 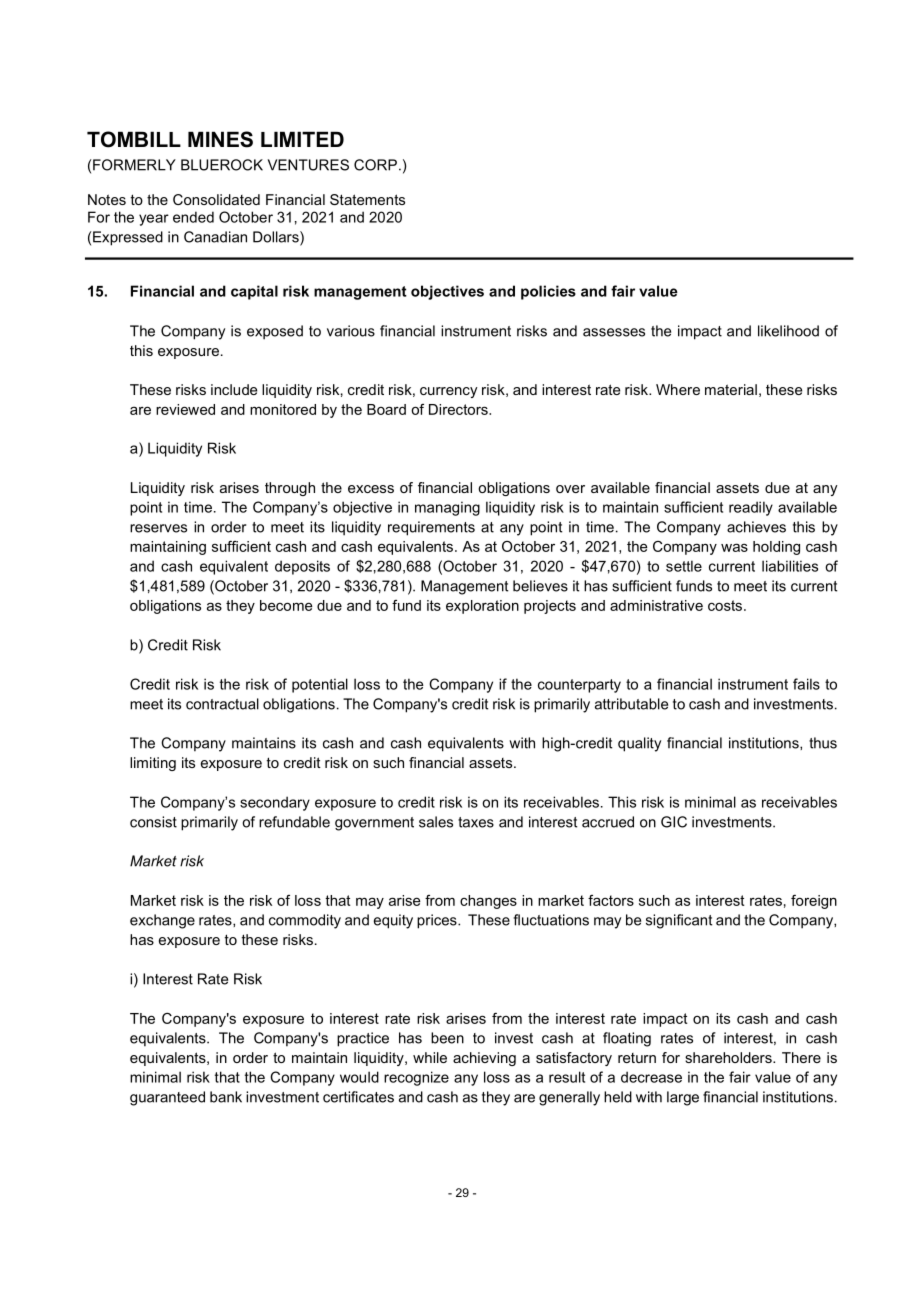 What do you see at coordinates (220, 139) in the screenshot?
I see `MINES` at bounding box center [220, 139].
